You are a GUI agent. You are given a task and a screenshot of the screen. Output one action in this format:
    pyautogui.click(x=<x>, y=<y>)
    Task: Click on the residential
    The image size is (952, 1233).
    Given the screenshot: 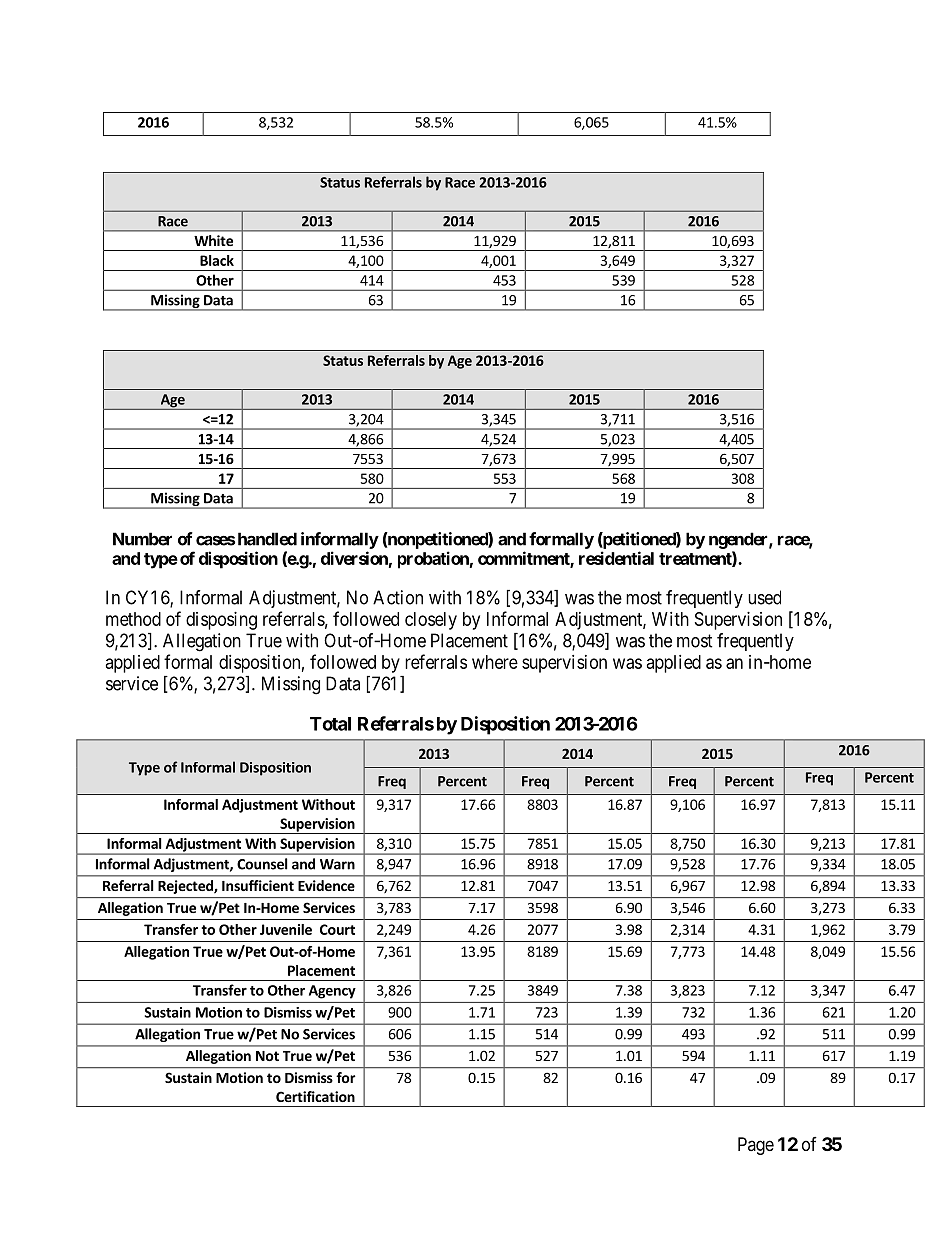 What is the action you would take?
    pyautogui.click(x=616, y=558)
